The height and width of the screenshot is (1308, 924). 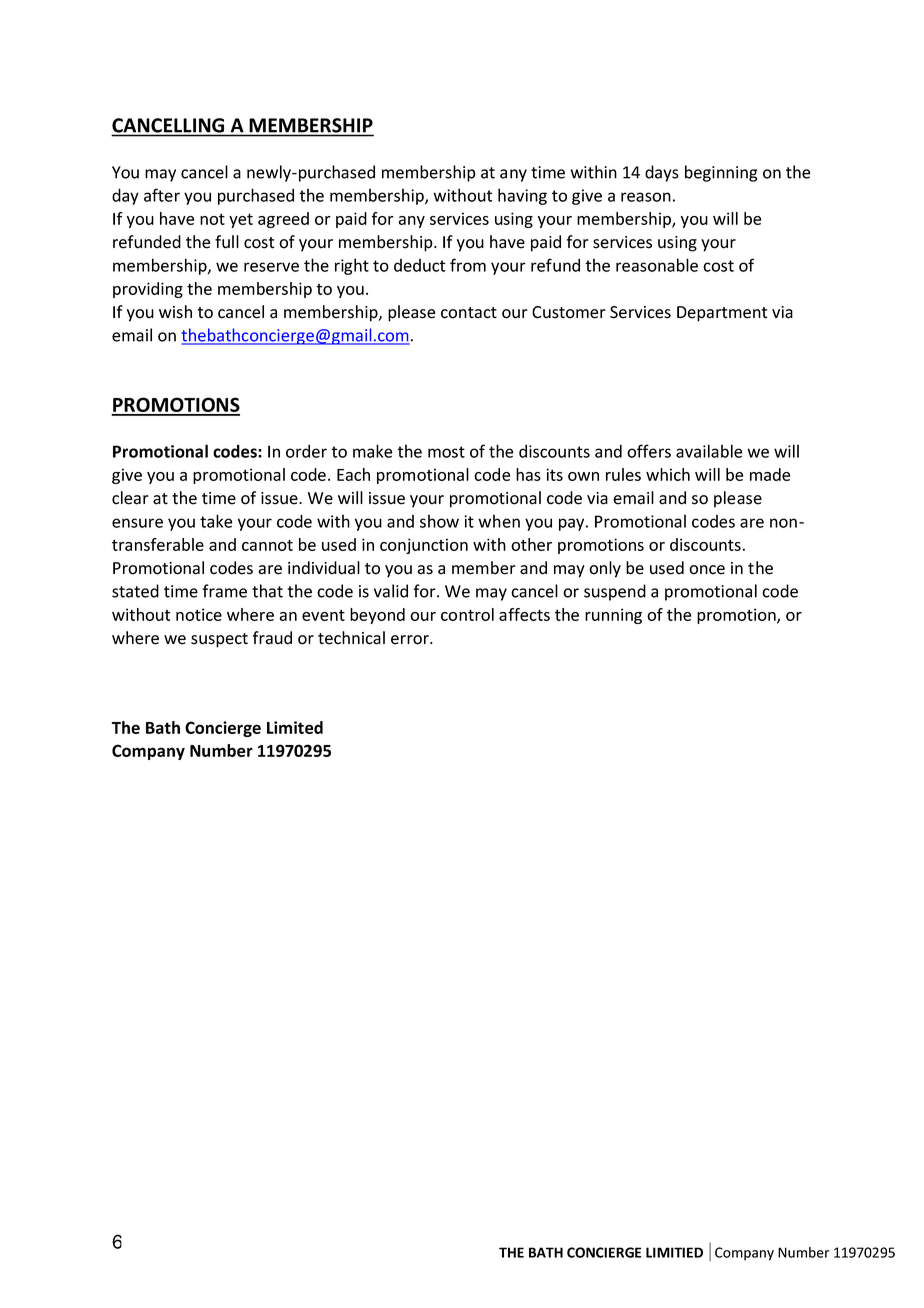 I want to click on after, so click(x=162, y=195).
